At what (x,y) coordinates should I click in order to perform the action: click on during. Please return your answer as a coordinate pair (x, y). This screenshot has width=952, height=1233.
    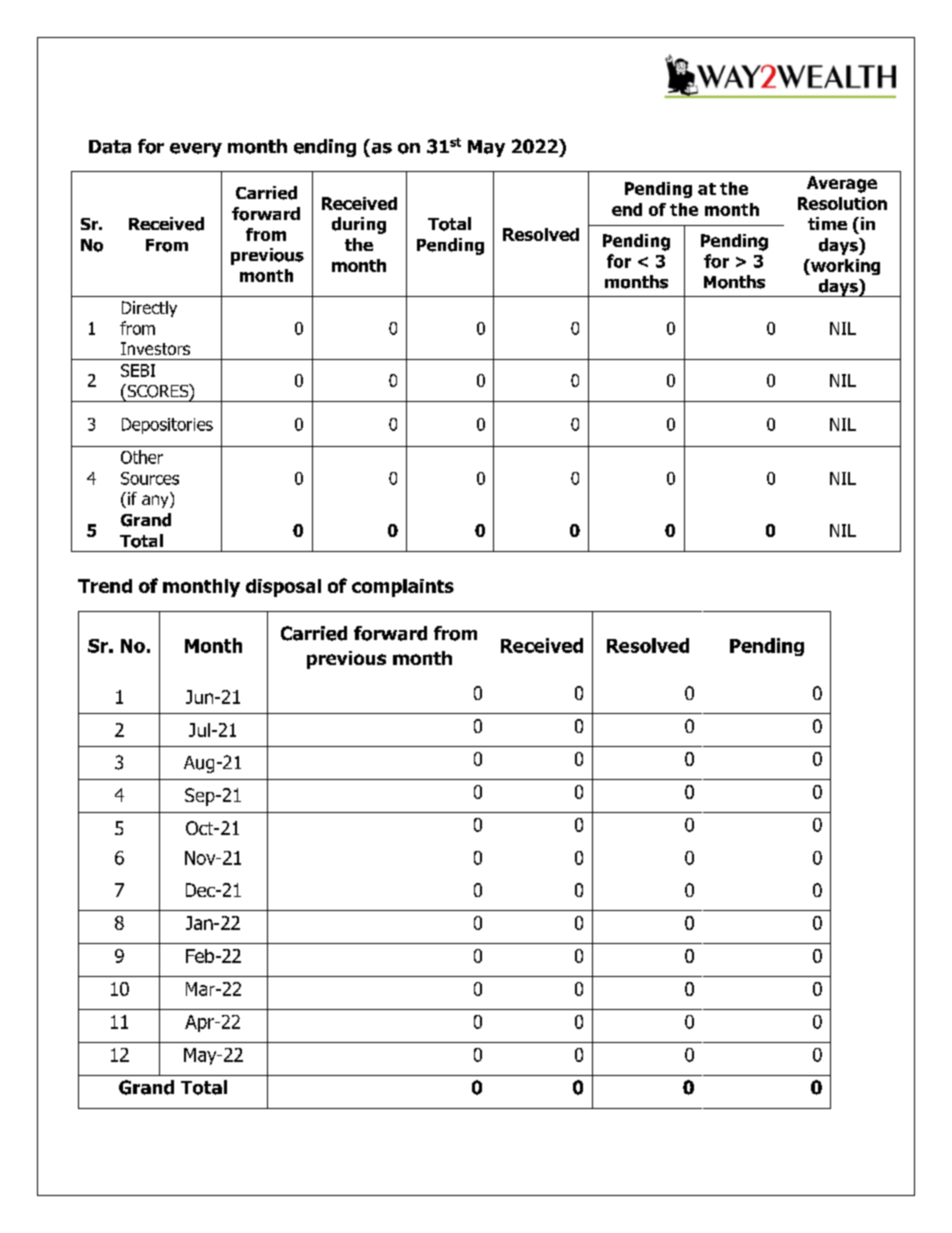
    Looking at the image, I should click on (359, 225).
